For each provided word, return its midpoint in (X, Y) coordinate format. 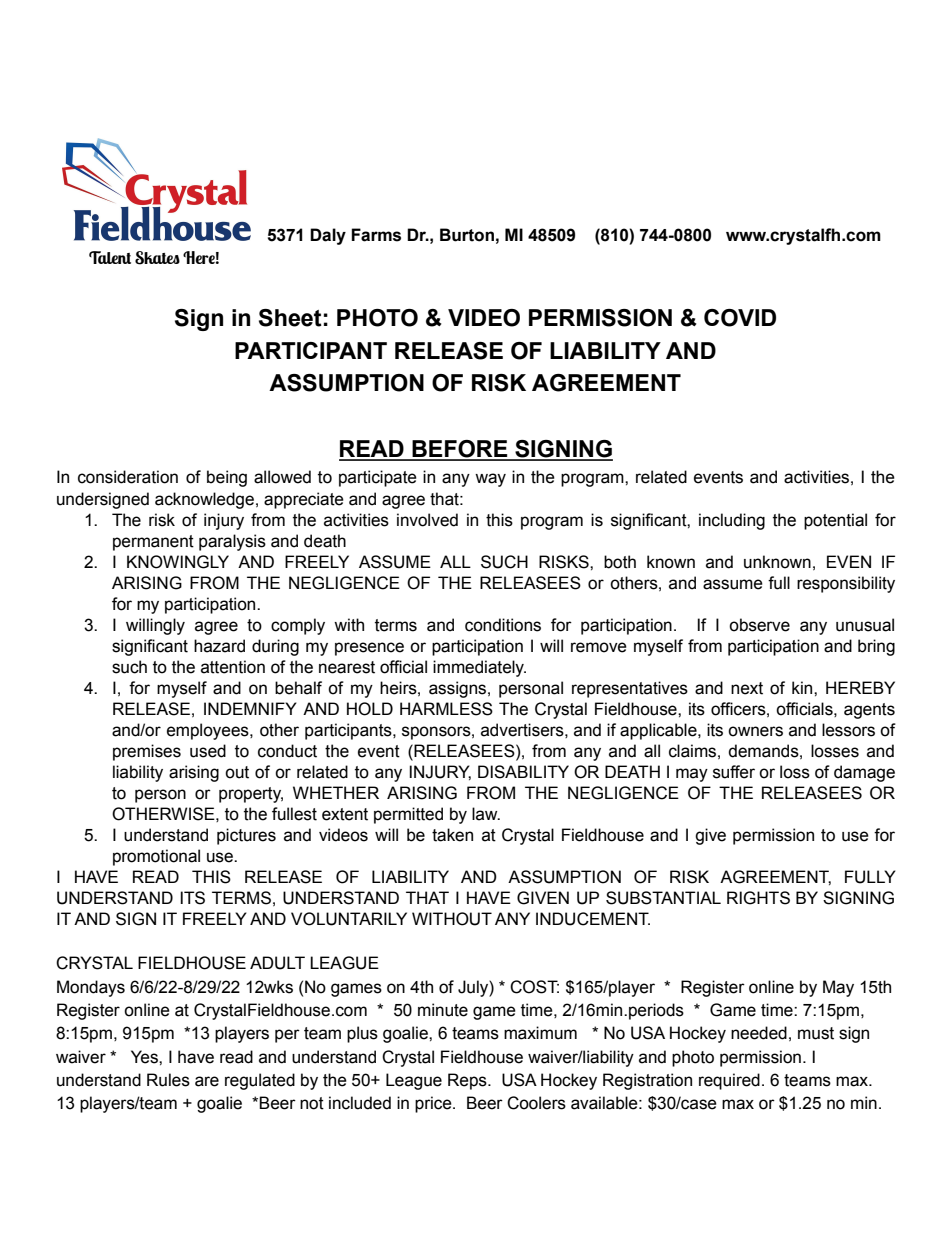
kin (803, 687)
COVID (740, 318)
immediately (479, 668)
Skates (157, 258)
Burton (467, 235)
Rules (168, 1080)
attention (233, 667)
